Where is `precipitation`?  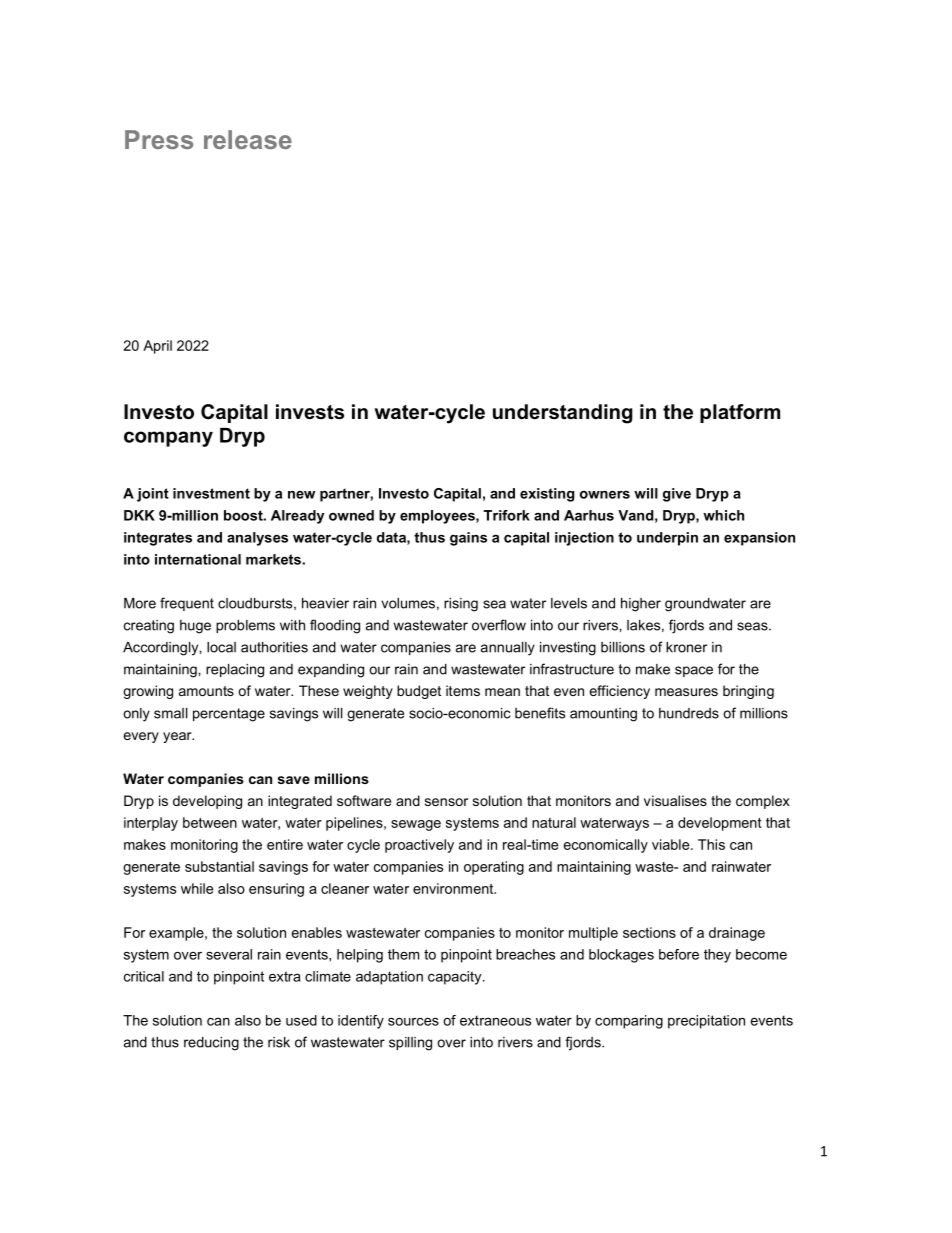 precipitation is located at coordinates (706, 1022).
